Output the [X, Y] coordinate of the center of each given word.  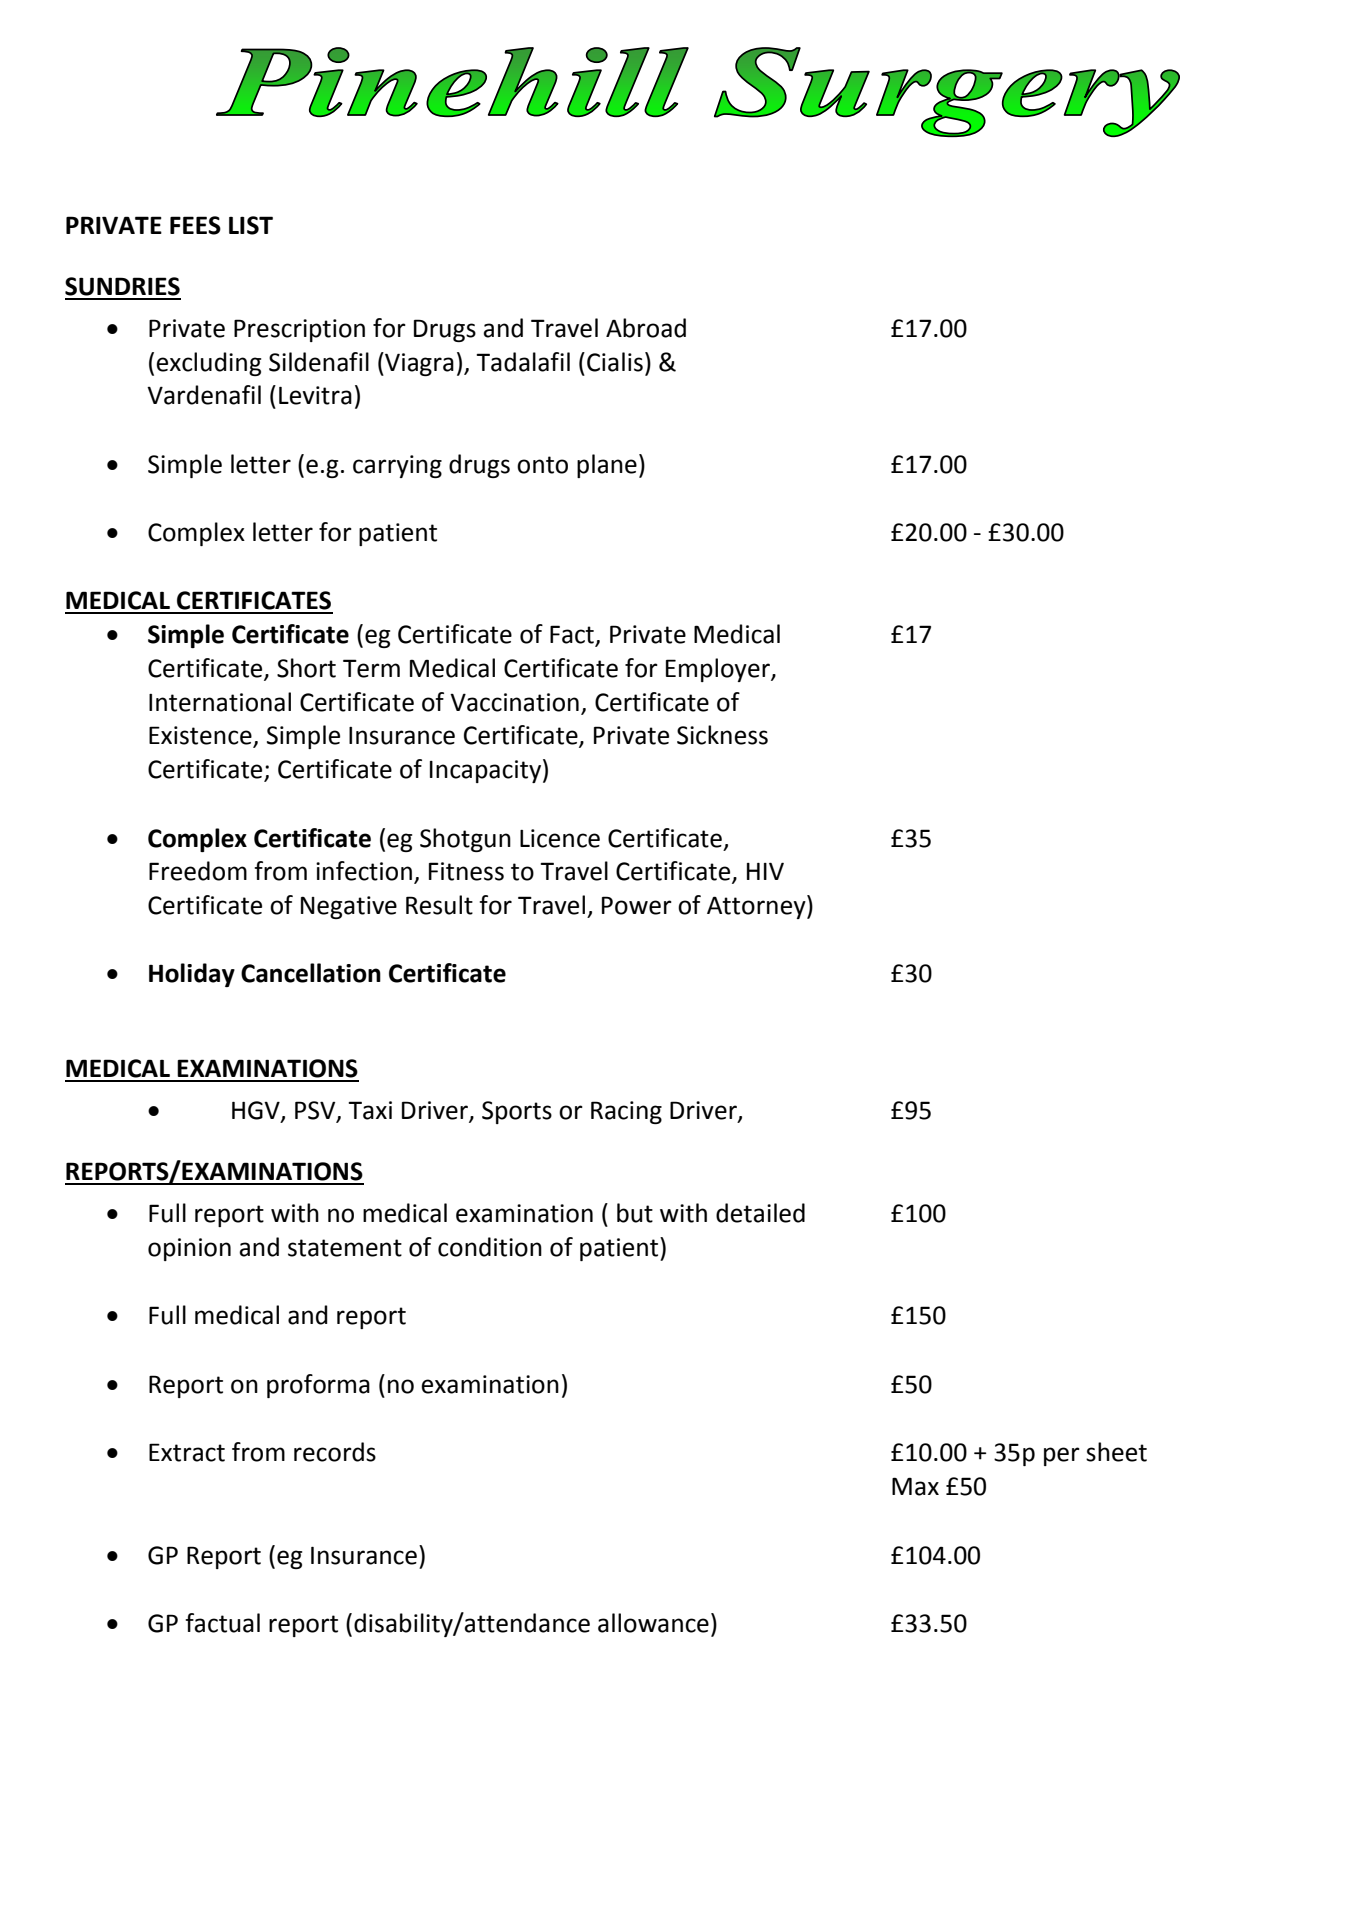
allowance [653, 1623]
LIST [251, 225]
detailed [760, 1213]
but [635, 1213]
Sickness [722, 735]
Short [306, 668]
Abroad [646, 328]
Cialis [615, 362]
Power [637, 905]
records [335, 1452]
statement [345, 1248]
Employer [719, 670]
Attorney [757, 907]
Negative [349, 907]
